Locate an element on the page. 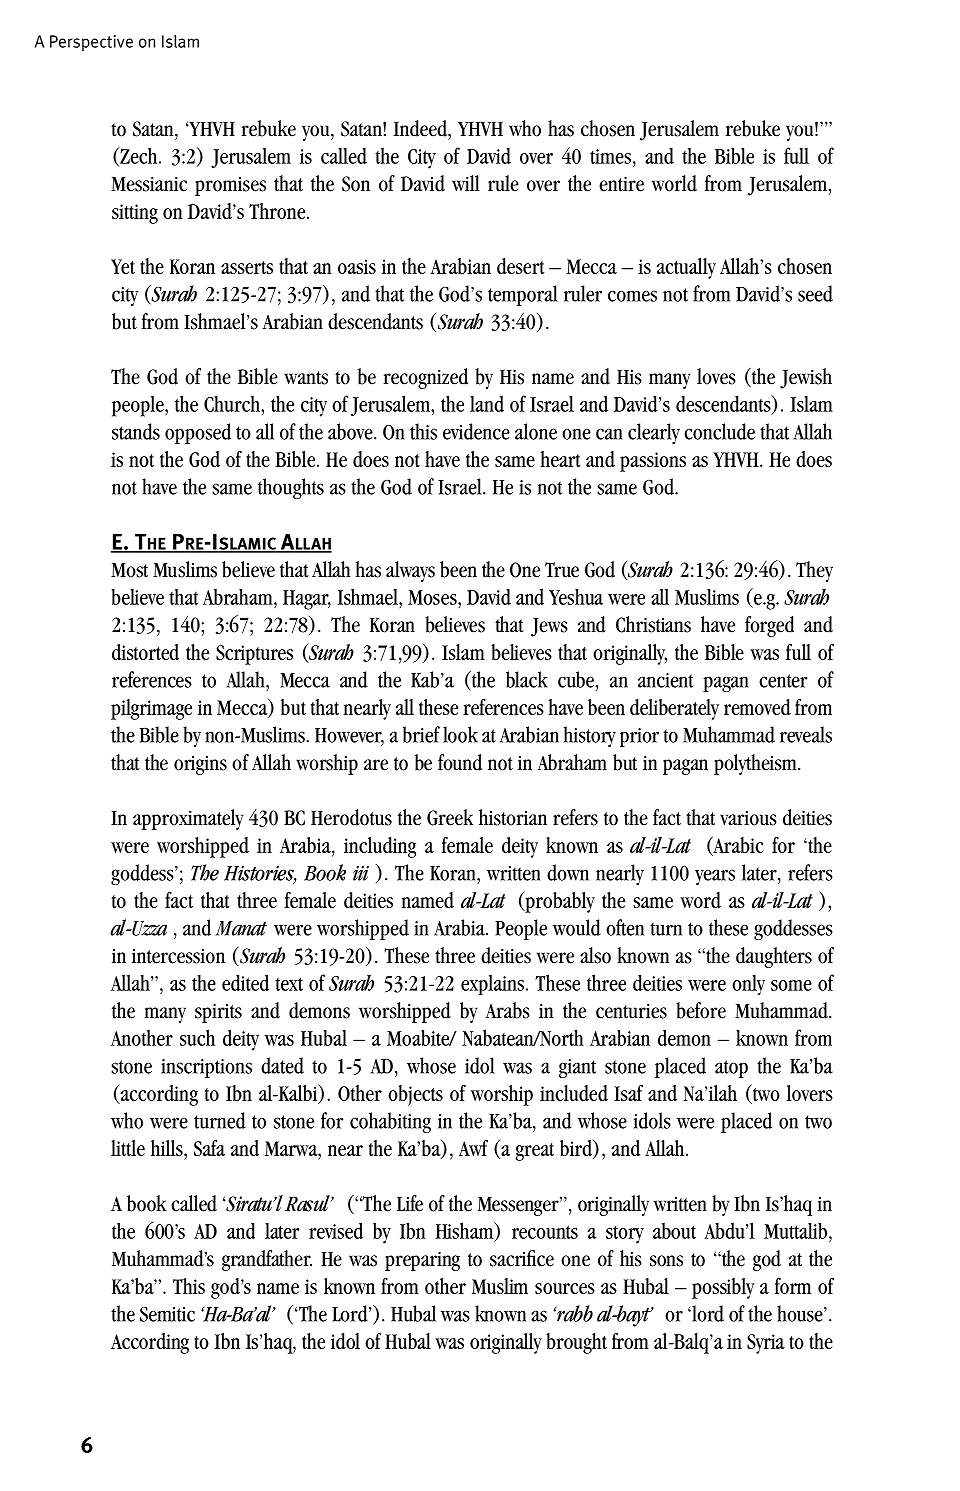 This image has height=1491, width=960. pilgrimage is located at coordinates (151, 709).
